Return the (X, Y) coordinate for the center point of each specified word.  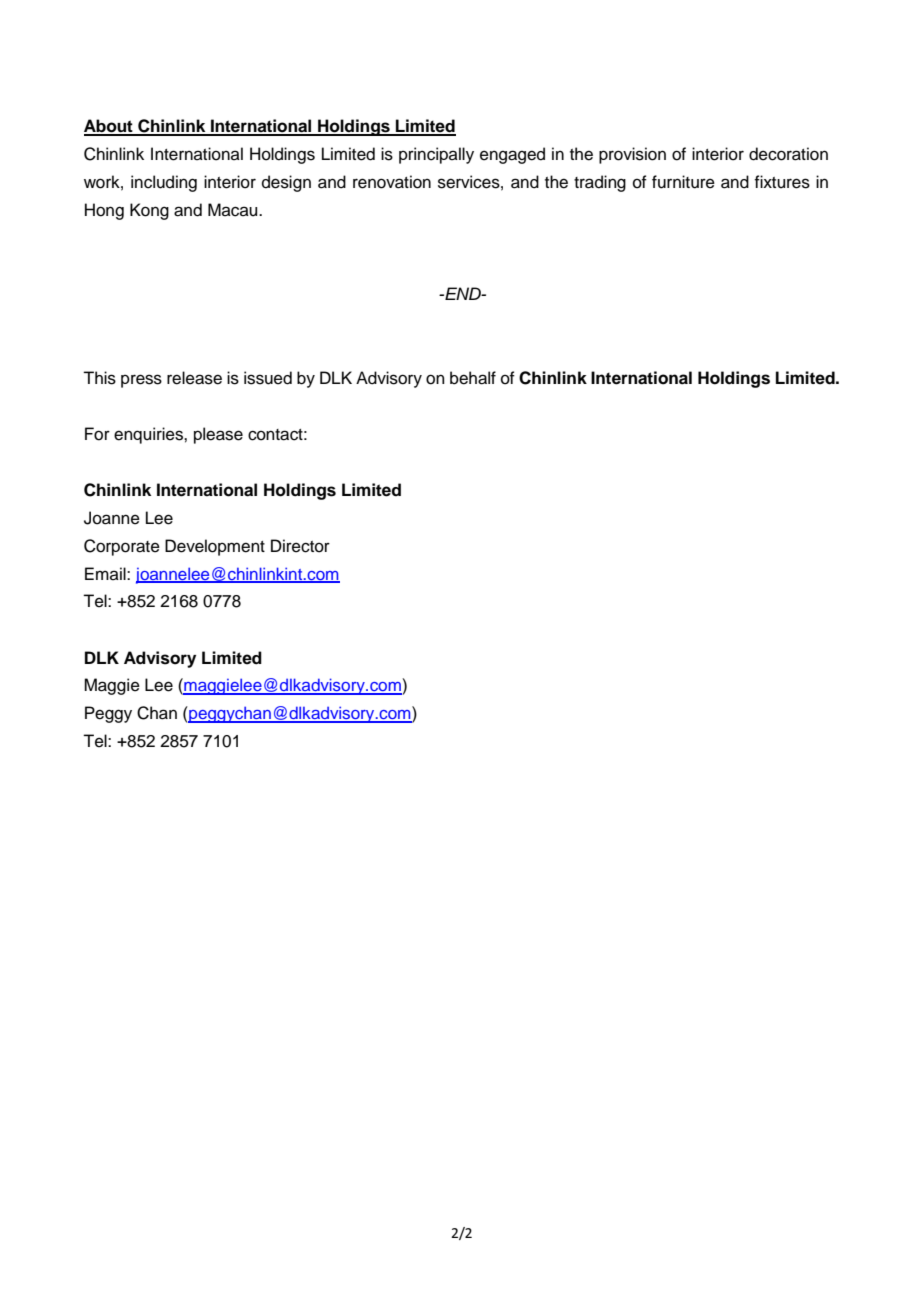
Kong (149, 211)
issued (268, 378)
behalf (473, 378)
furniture (683, 182)
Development (215, 547)
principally (436, 155)
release (194, 378)
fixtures (782, 182)
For (97, 434)
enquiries (149, 435)
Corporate (122, 547)
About (109, 127)
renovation (392, 182)
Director (300, 546)
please (218, 435)
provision (632, 155)
